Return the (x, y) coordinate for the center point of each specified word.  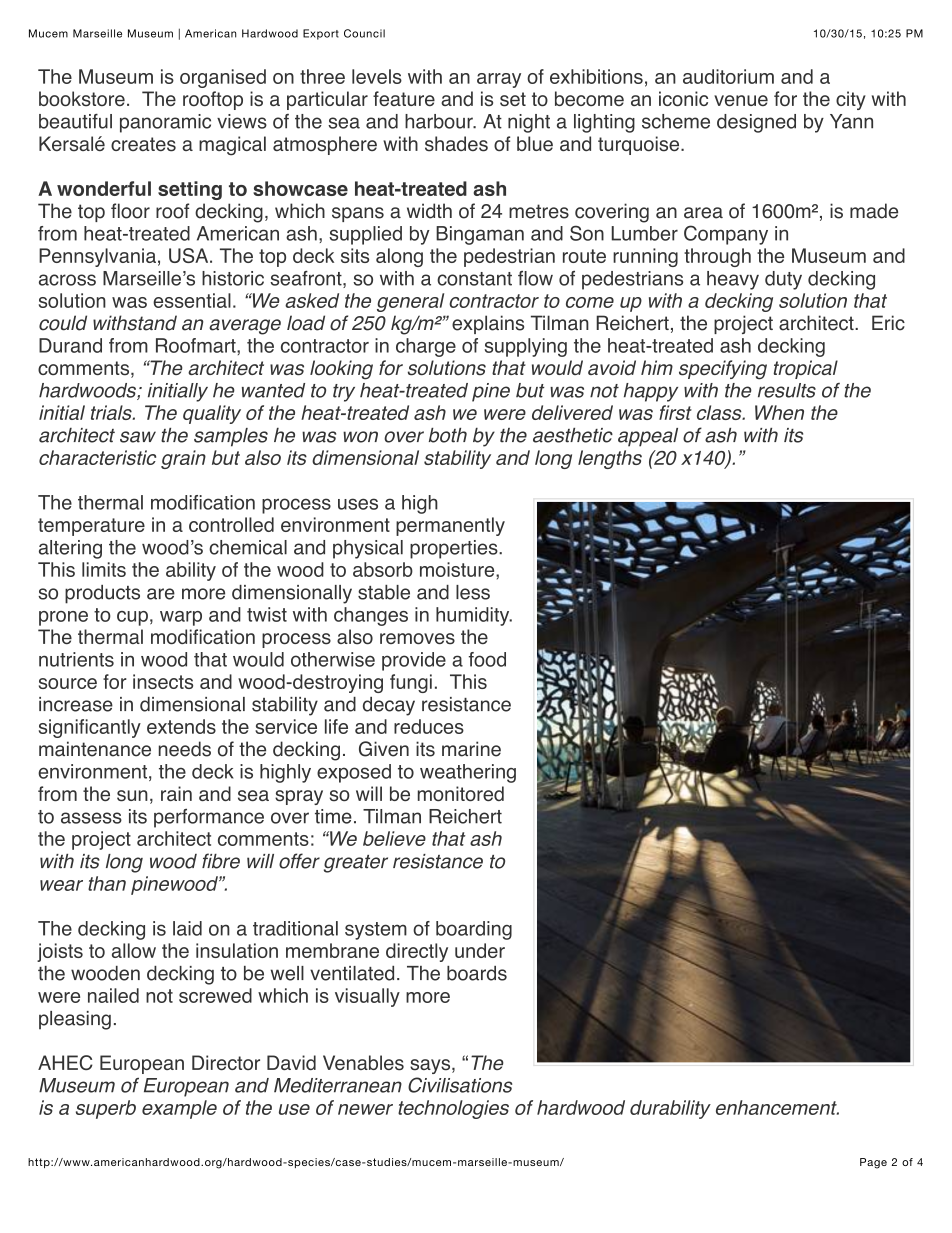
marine (471, 749)
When (779, 412)
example (179, 1109)
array (499, 80)
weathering (468, 773)
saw (138, 437)
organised (223, 78)
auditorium (728, 76)
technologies (453, 1109)
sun (132, 796)
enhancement (777, 1107)
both (448, 435)
